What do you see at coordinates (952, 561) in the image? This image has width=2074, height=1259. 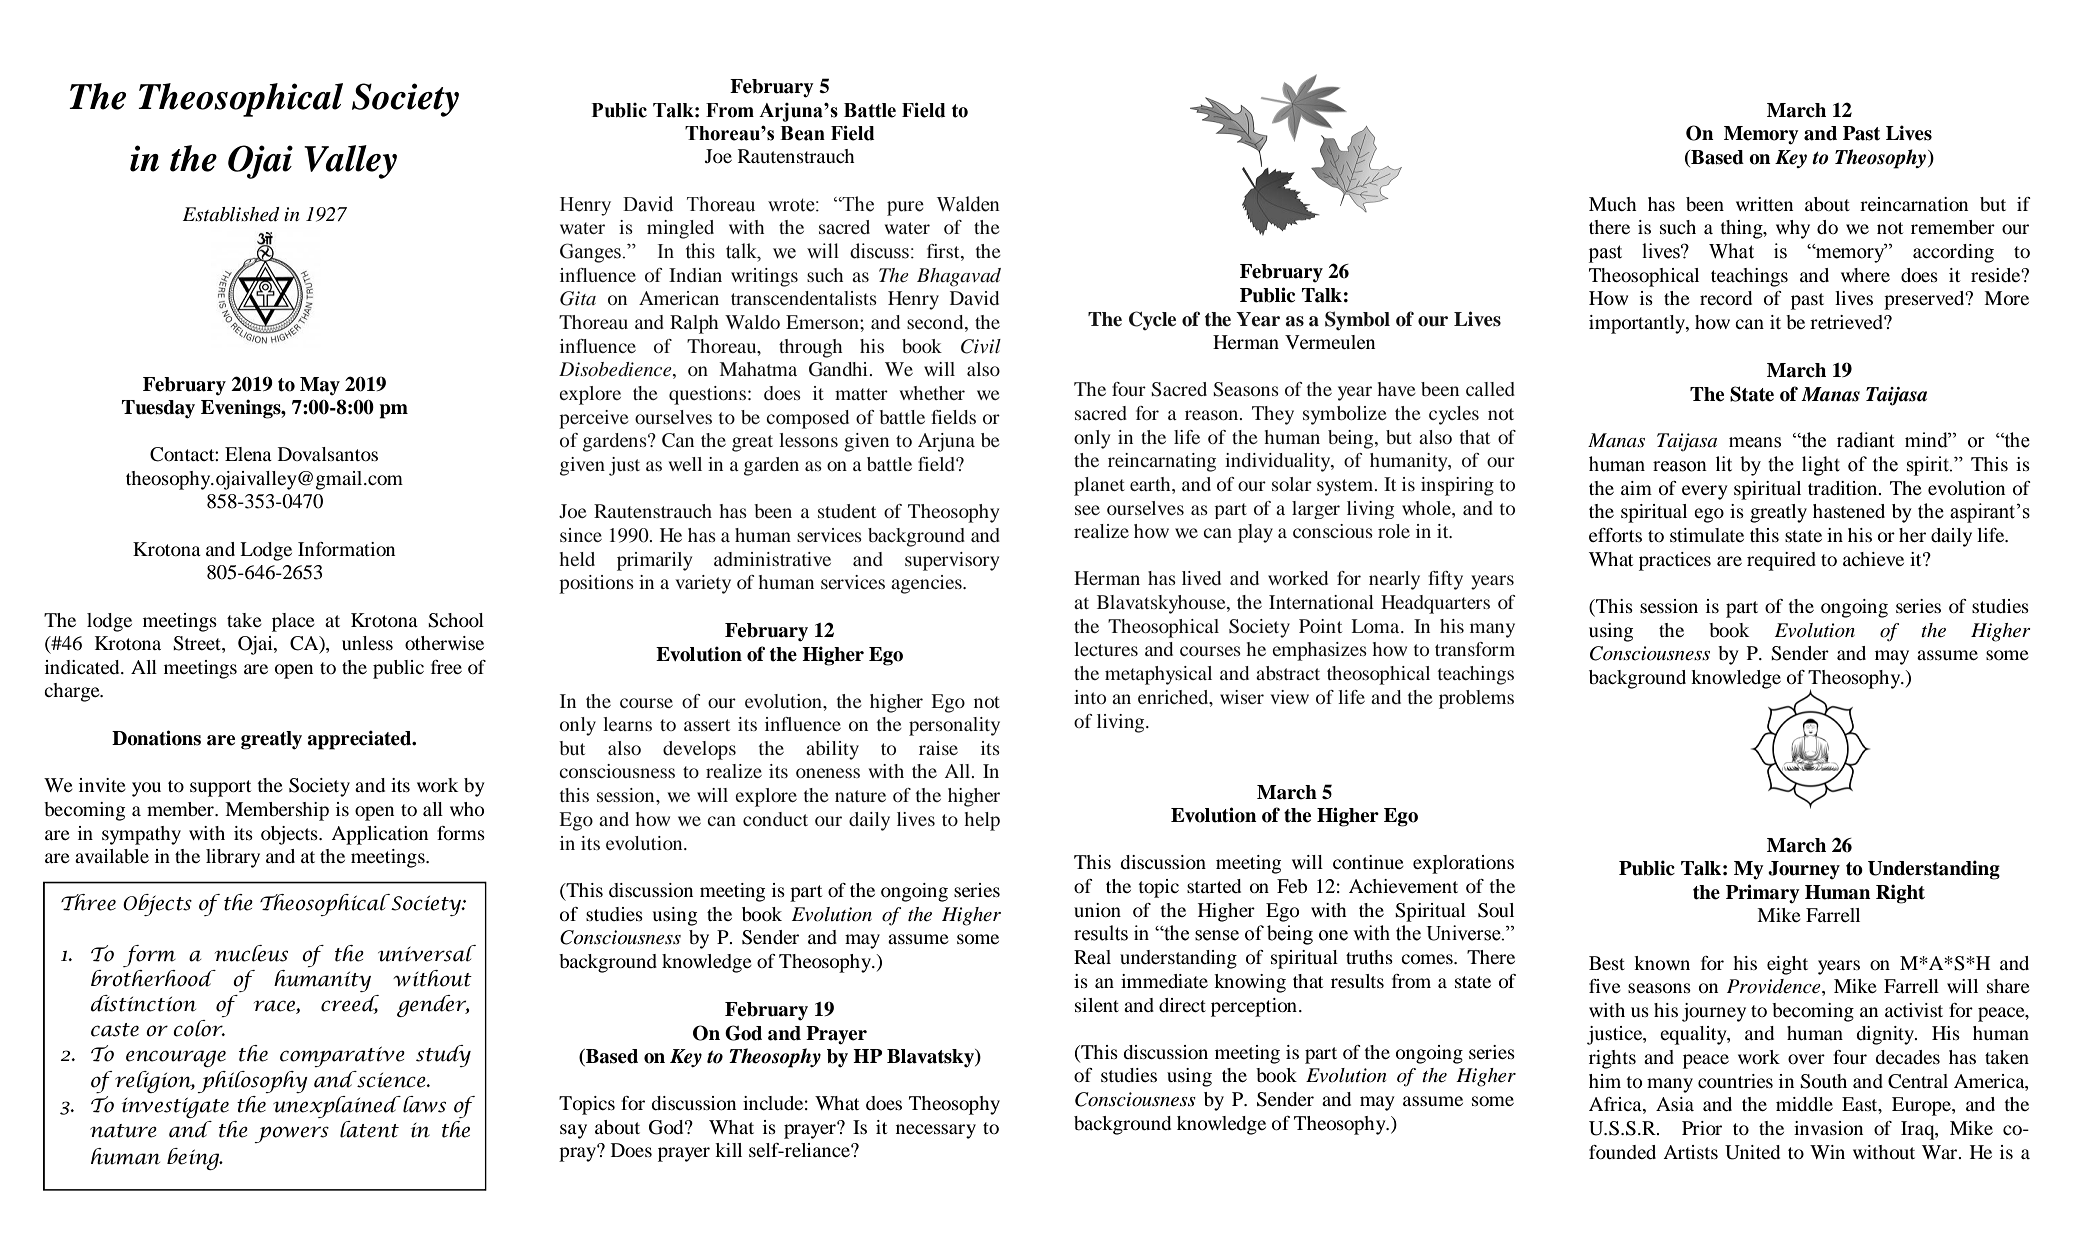 I see `supervisory` at bounding box center [952, 561].
